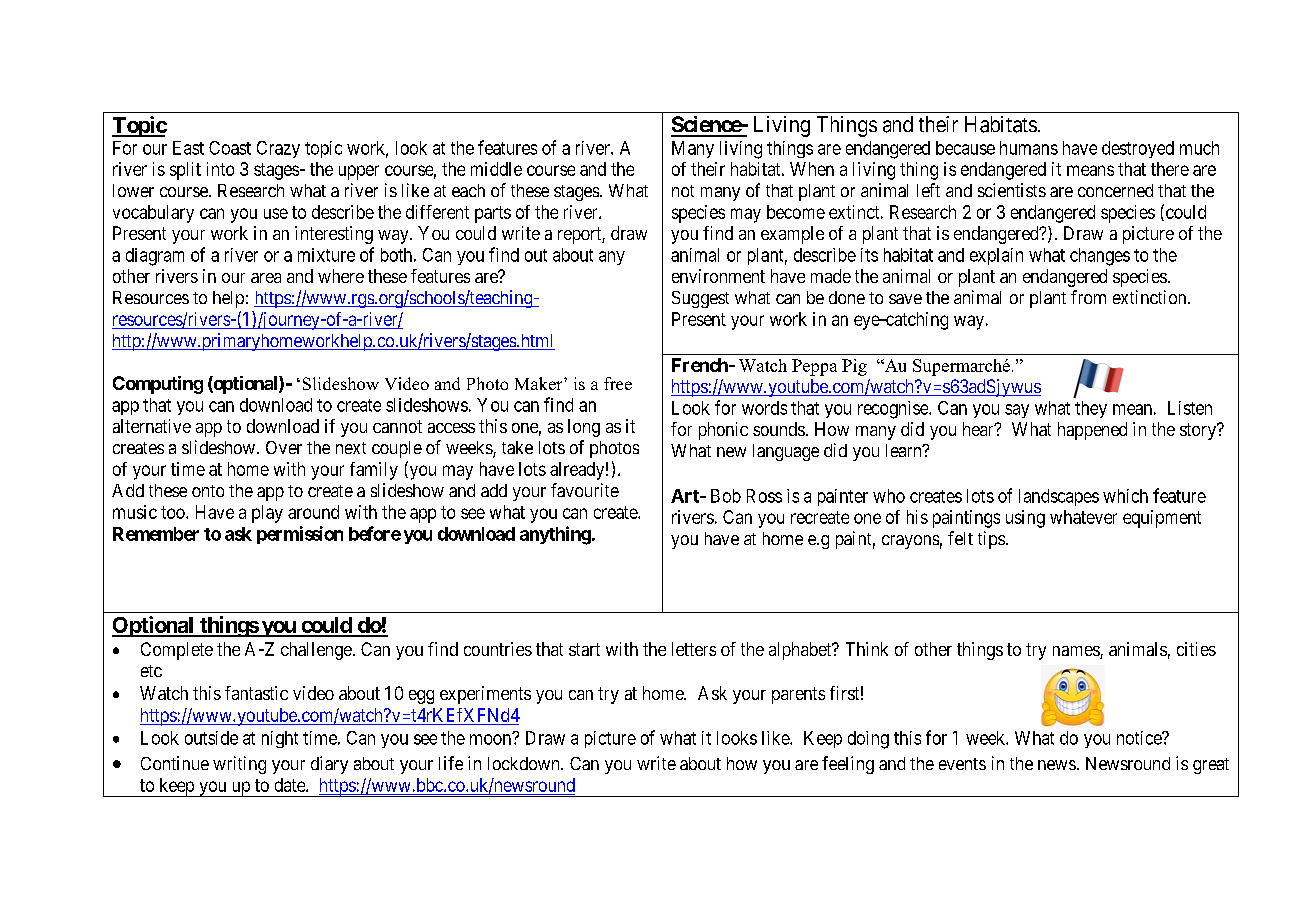 This image has height=924, width=1308. Describe the element at coordinates (284, 447) in the image. I see `Over` at that location.
